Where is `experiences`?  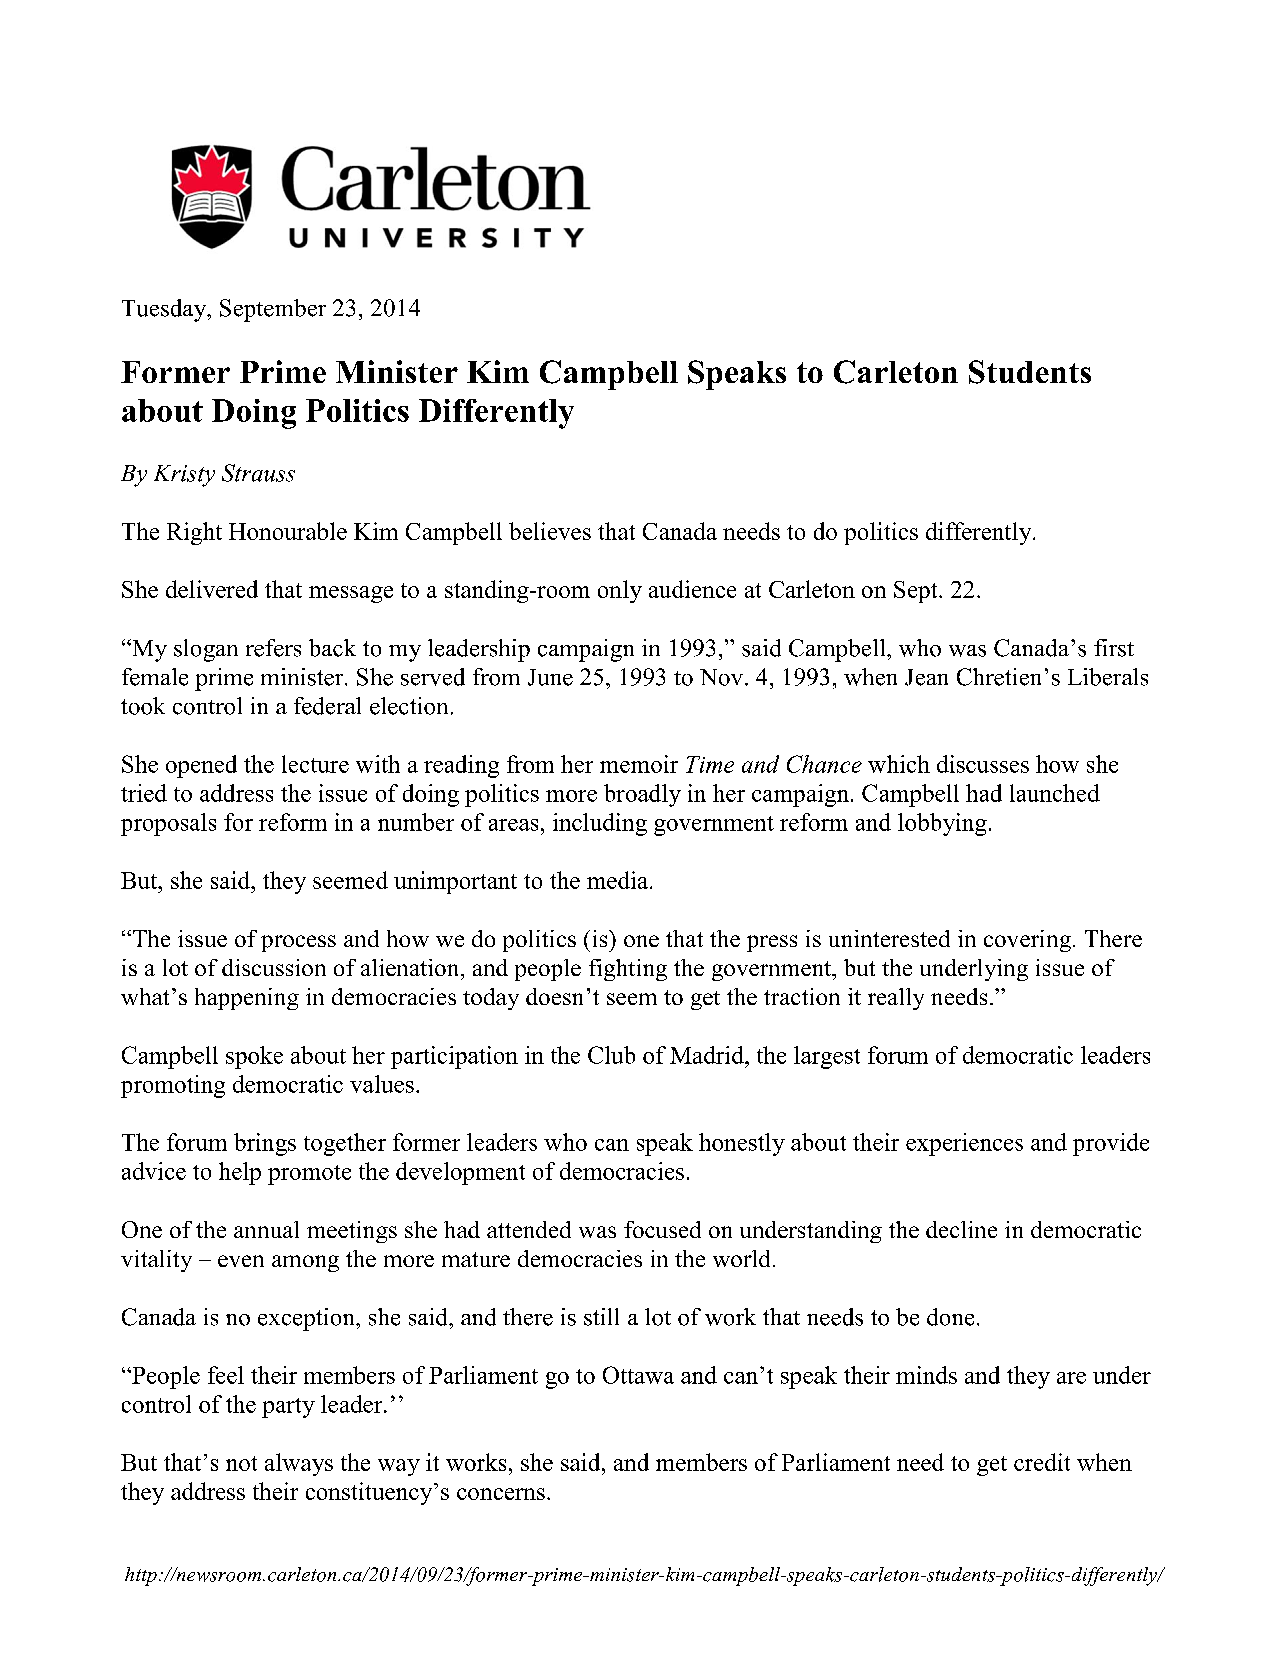 experiences is located at coordinates (964, 1144).
